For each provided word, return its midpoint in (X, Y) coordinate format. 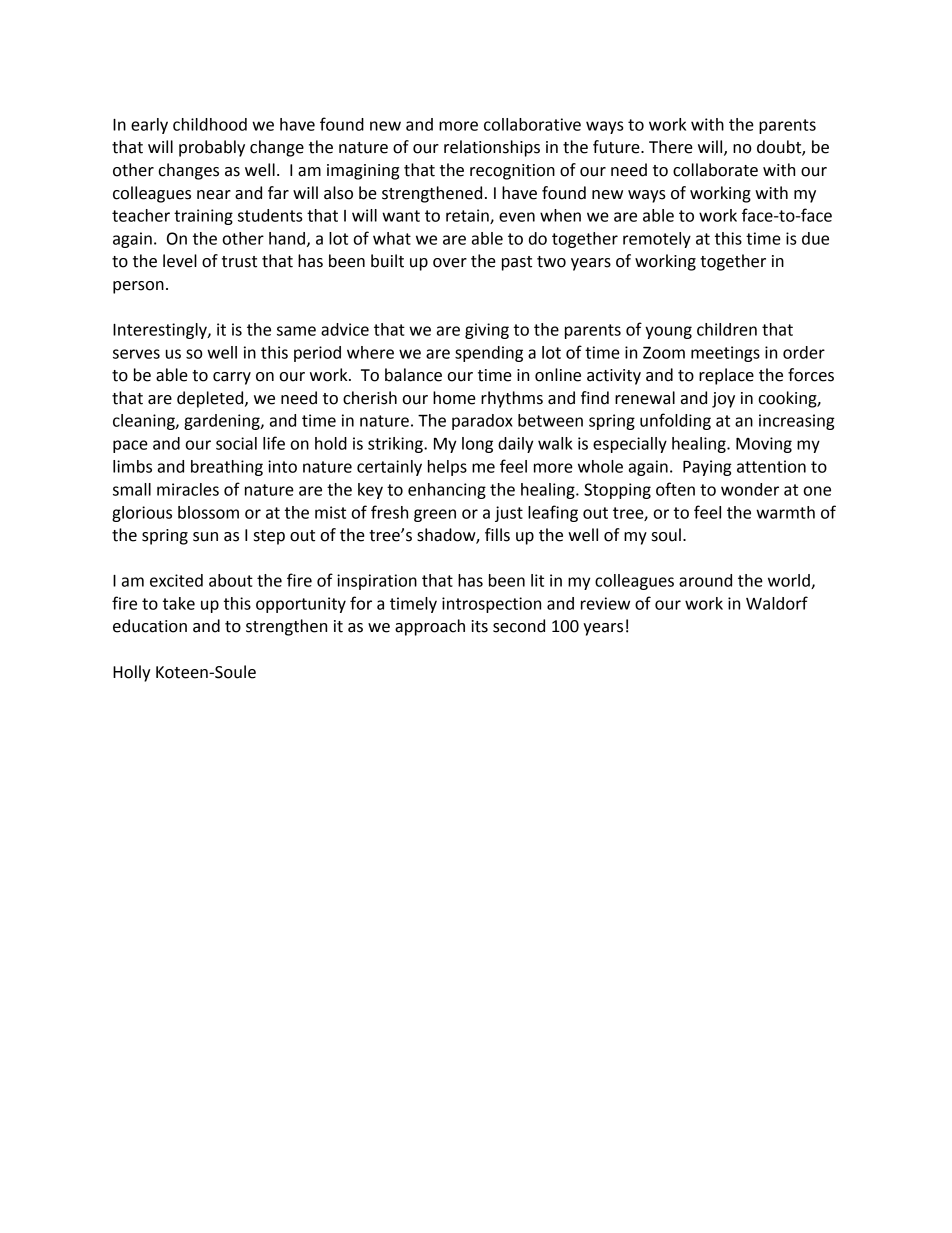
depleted (211, 399)
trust (239, 262)
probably (212, 148)
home (454, 398)
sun (205, 537)
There (671, 147)
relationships (492, 148)
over (450, 263)
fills (497, 535)
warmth (785, 512)
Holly (132, 673)
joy (723, 400)
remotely (657, 240)
